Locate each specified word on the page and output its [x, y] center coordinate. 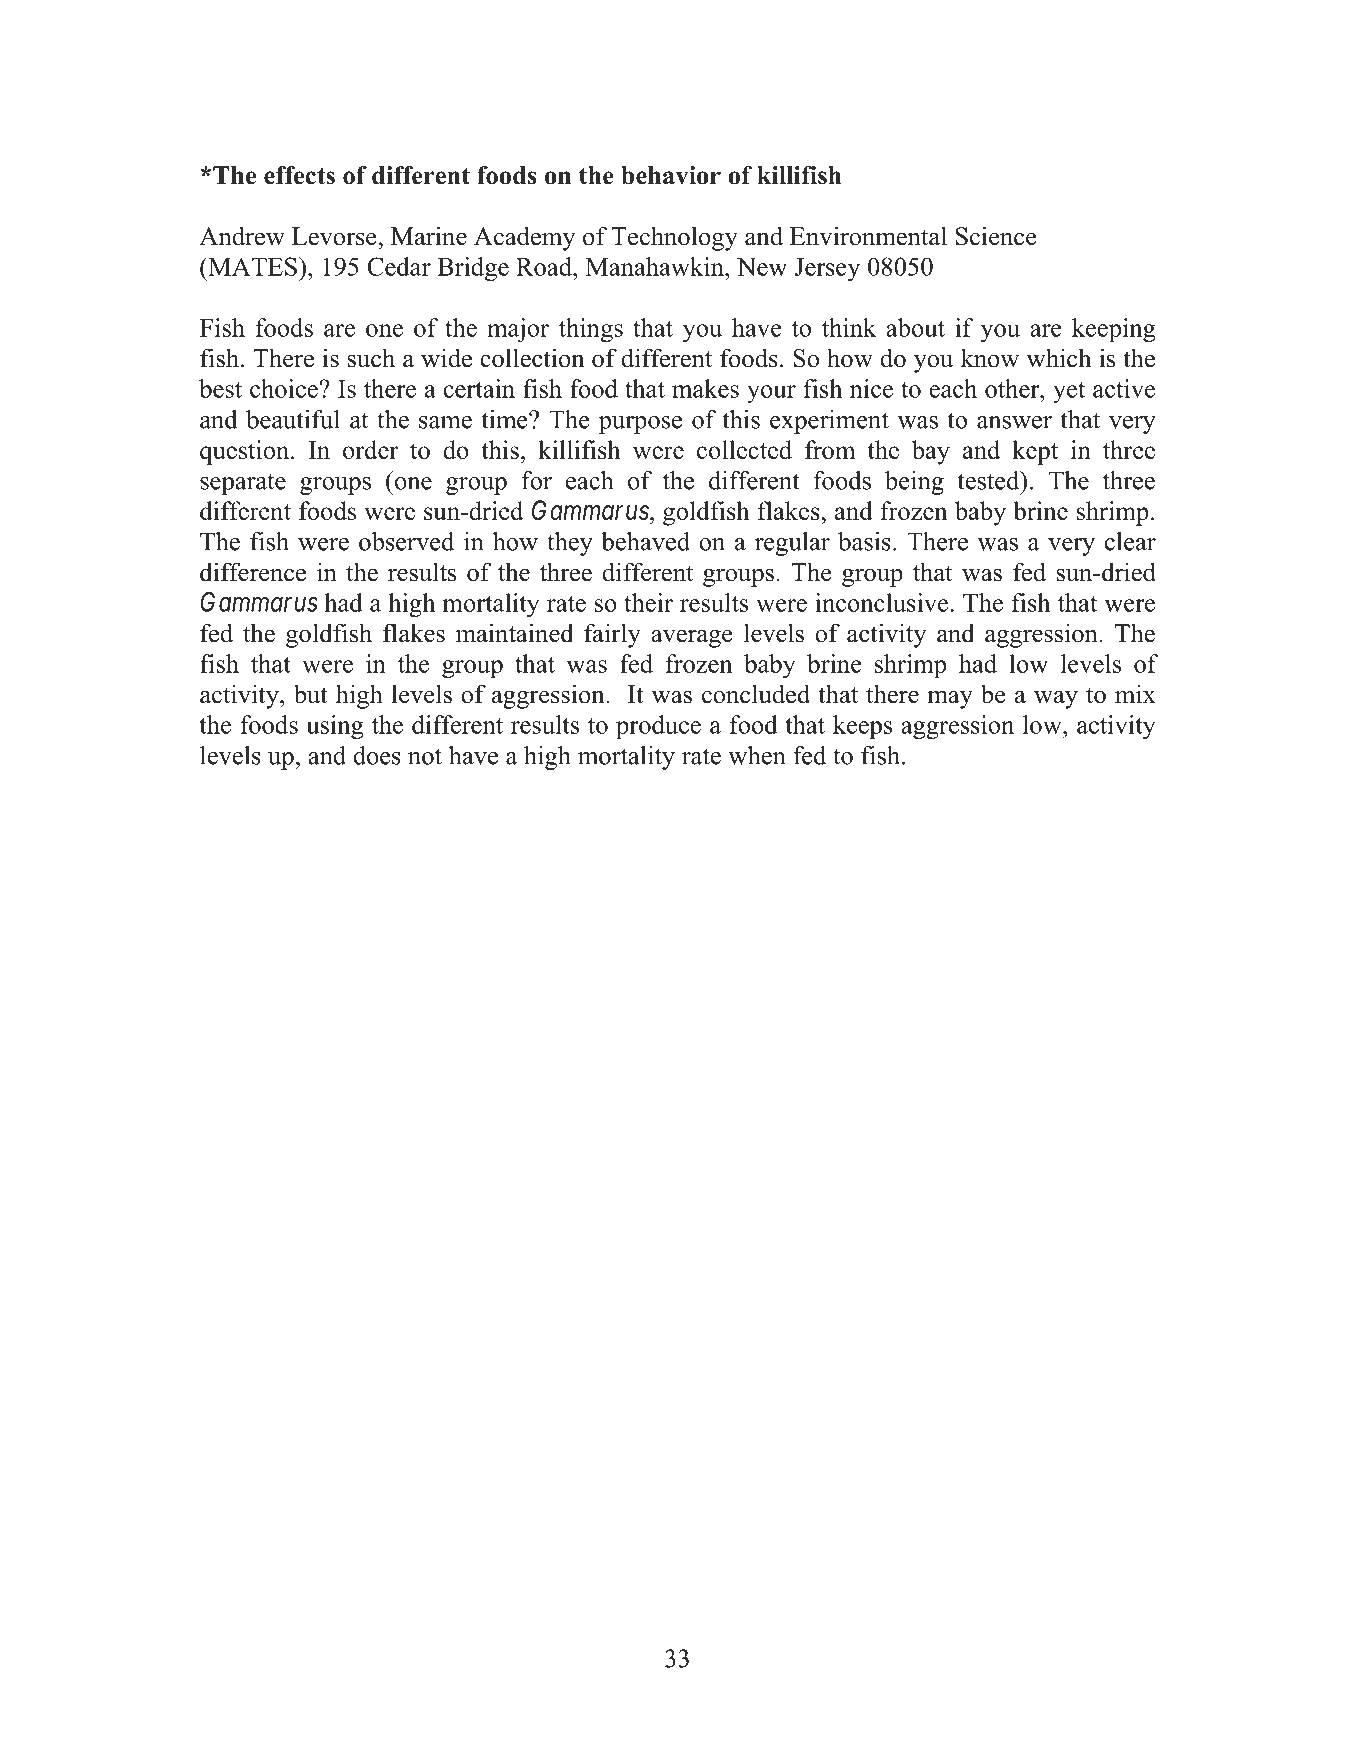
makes [705, 388]
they [570, 544]
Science [996, 236]
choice [285, 388]
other [1013, 388]
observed [406, 541]
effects [299, 175]
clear [1130, 541]
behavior [671, 175]
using [335, 727]
